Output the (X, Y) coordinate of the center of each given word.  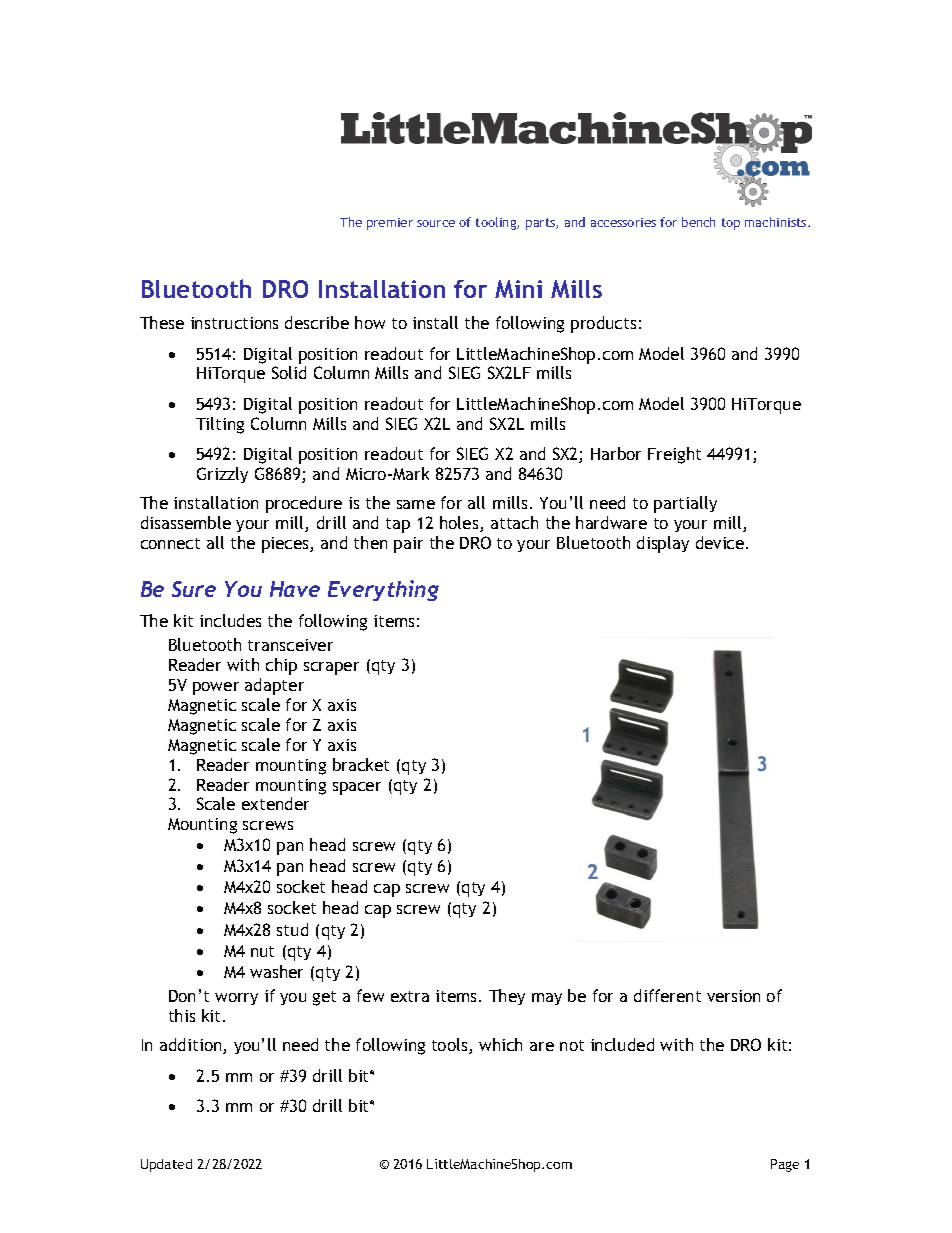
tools (451, 1046)
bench (698, 222)
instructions (234, 323)
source (436, 223)
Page (785, 1165)
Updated (166, 1165)
